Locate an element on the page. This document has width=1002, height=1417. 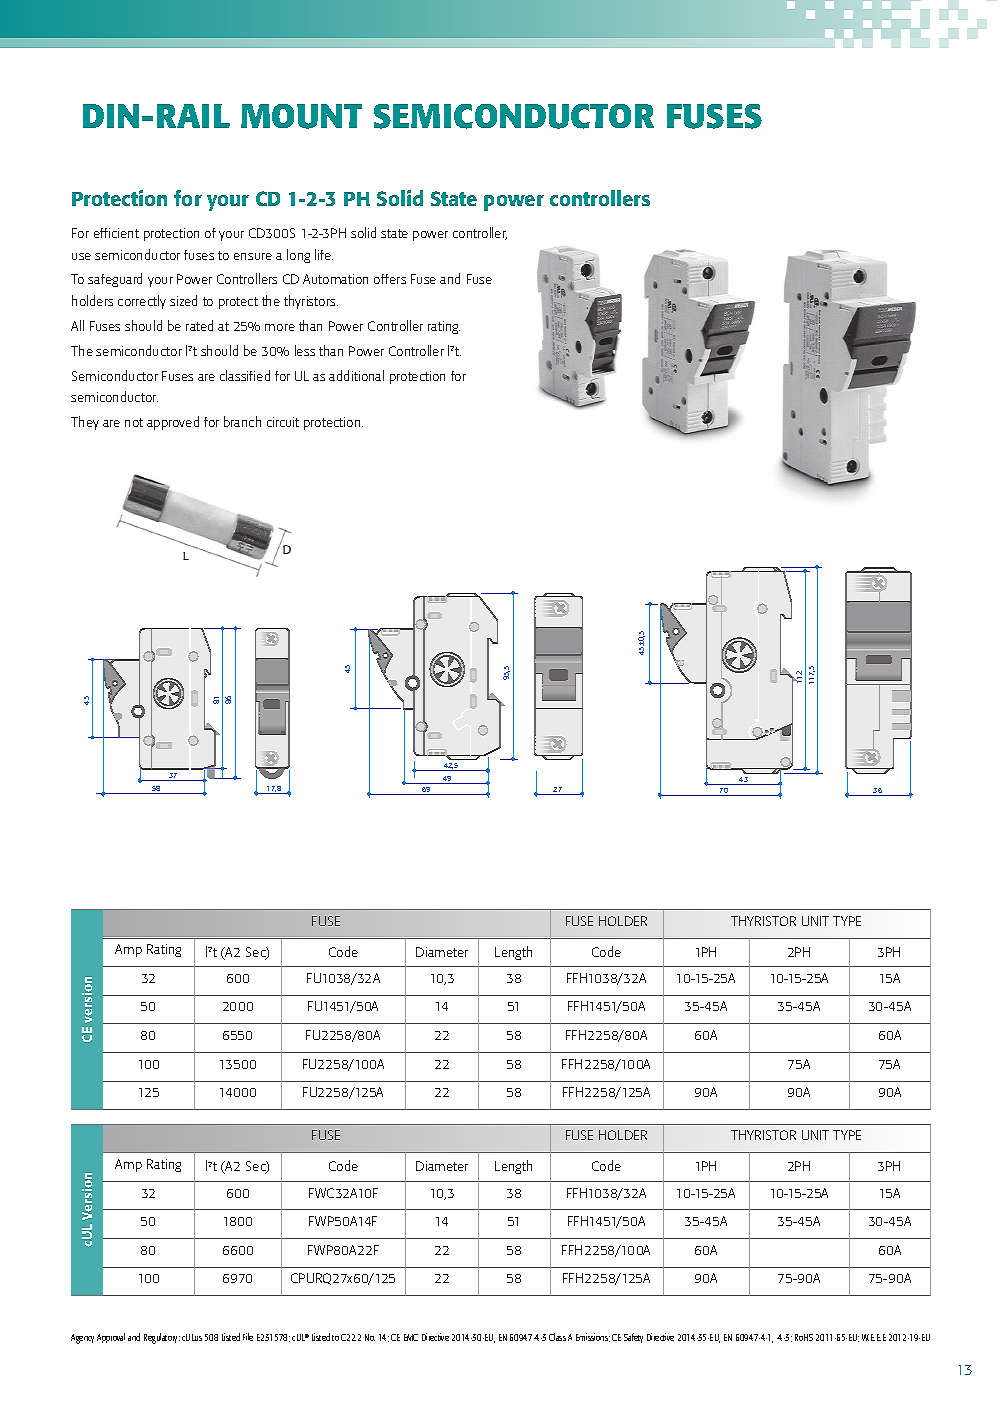
MOUNT is located at coordinates (301, 116).
